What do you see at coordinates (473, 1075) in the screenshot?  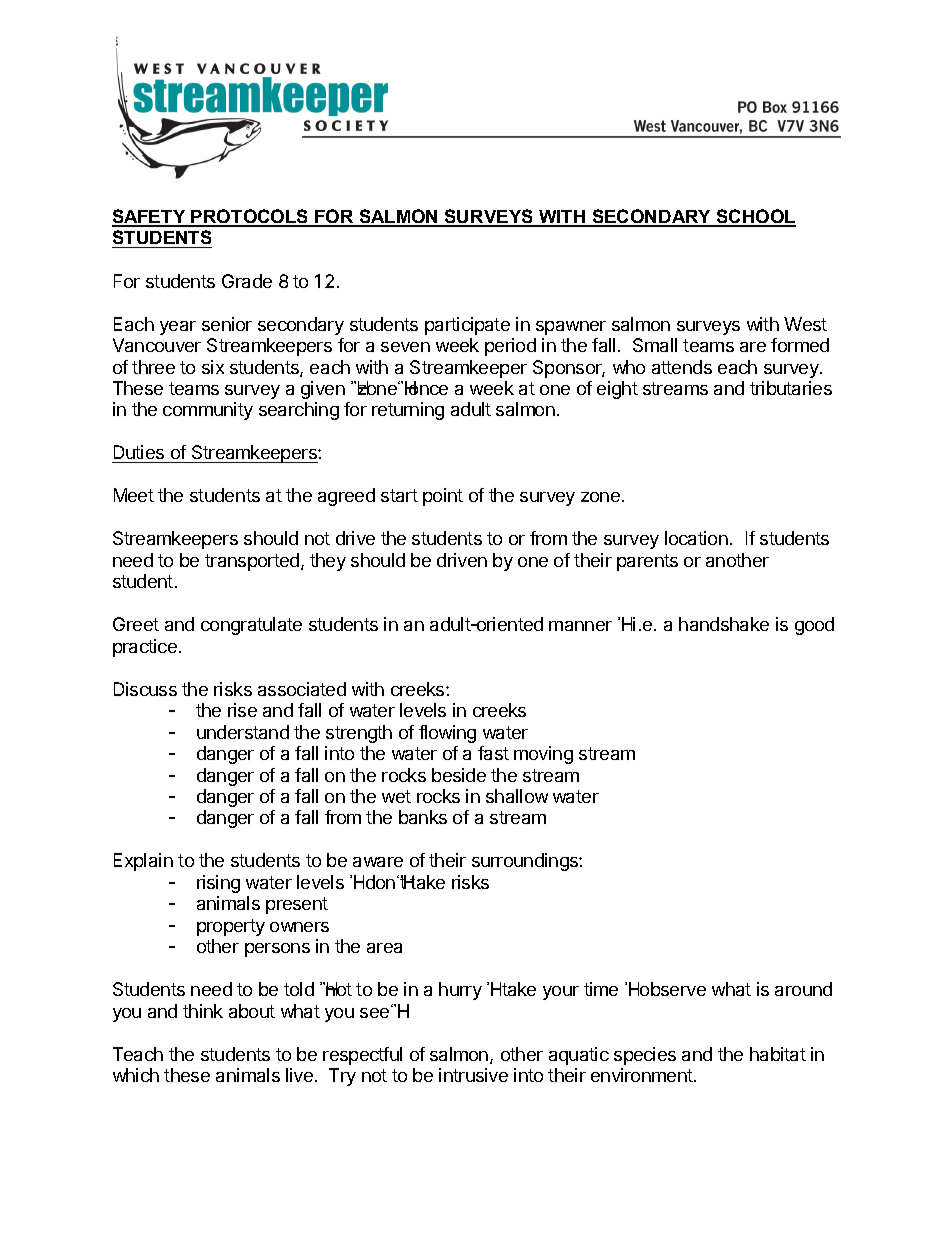 I see `intrusive` at bounding box center [473, 1075].
